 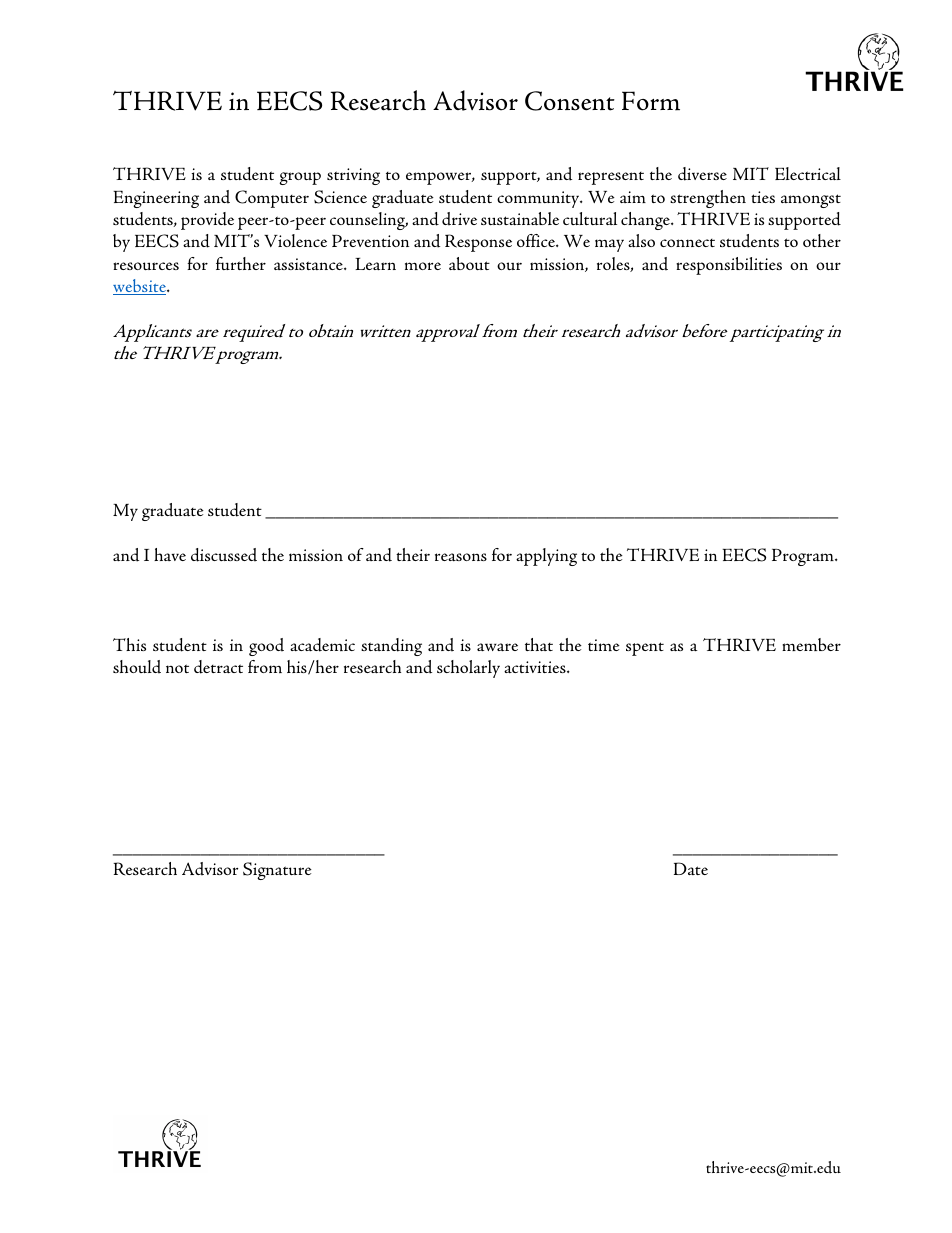 I want to click on group, so click(x=300, y=178).
